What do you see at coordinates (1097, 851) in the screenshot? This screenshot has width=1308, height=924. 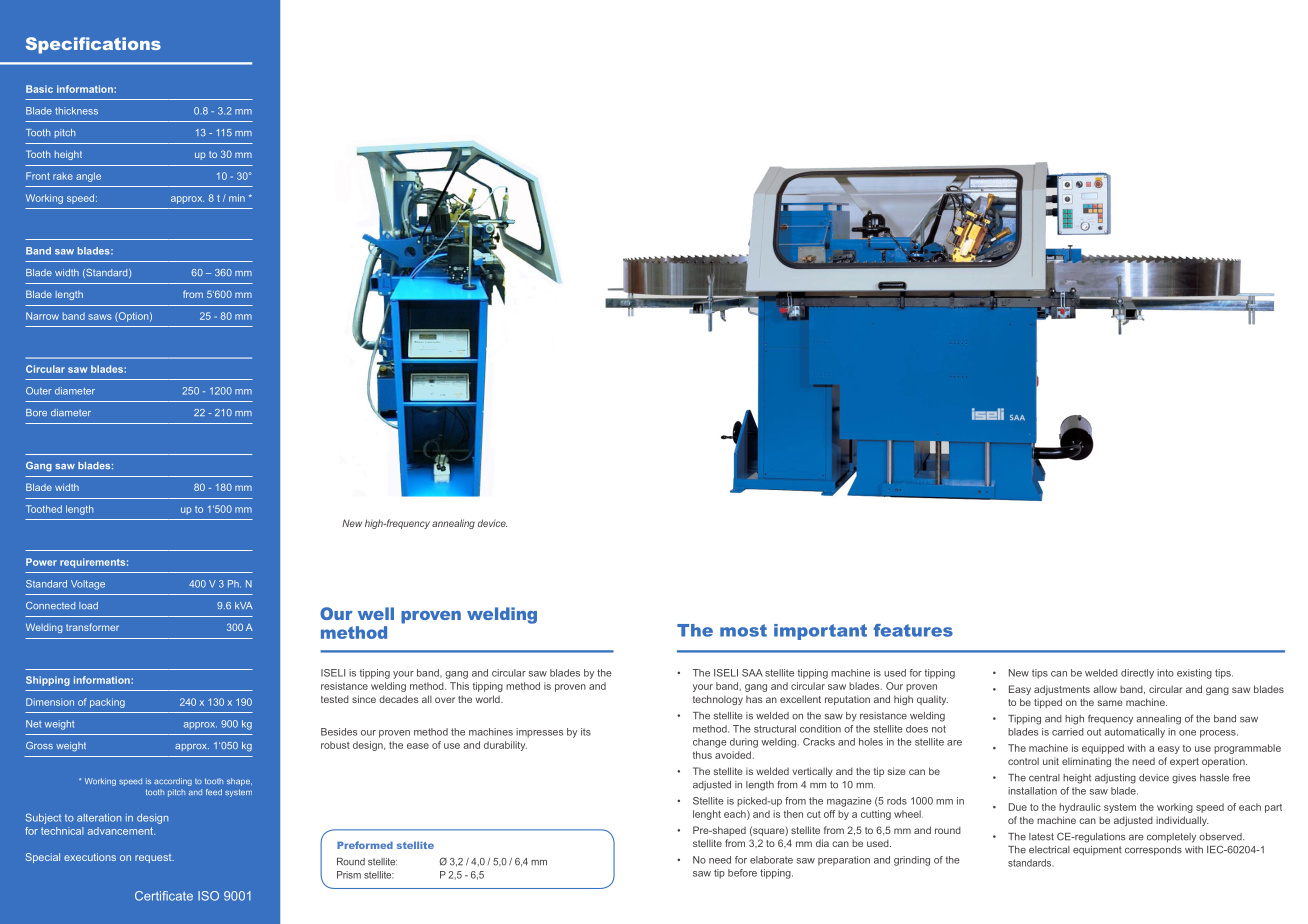 I see `equipment` at bounding box center [1097, 851].
